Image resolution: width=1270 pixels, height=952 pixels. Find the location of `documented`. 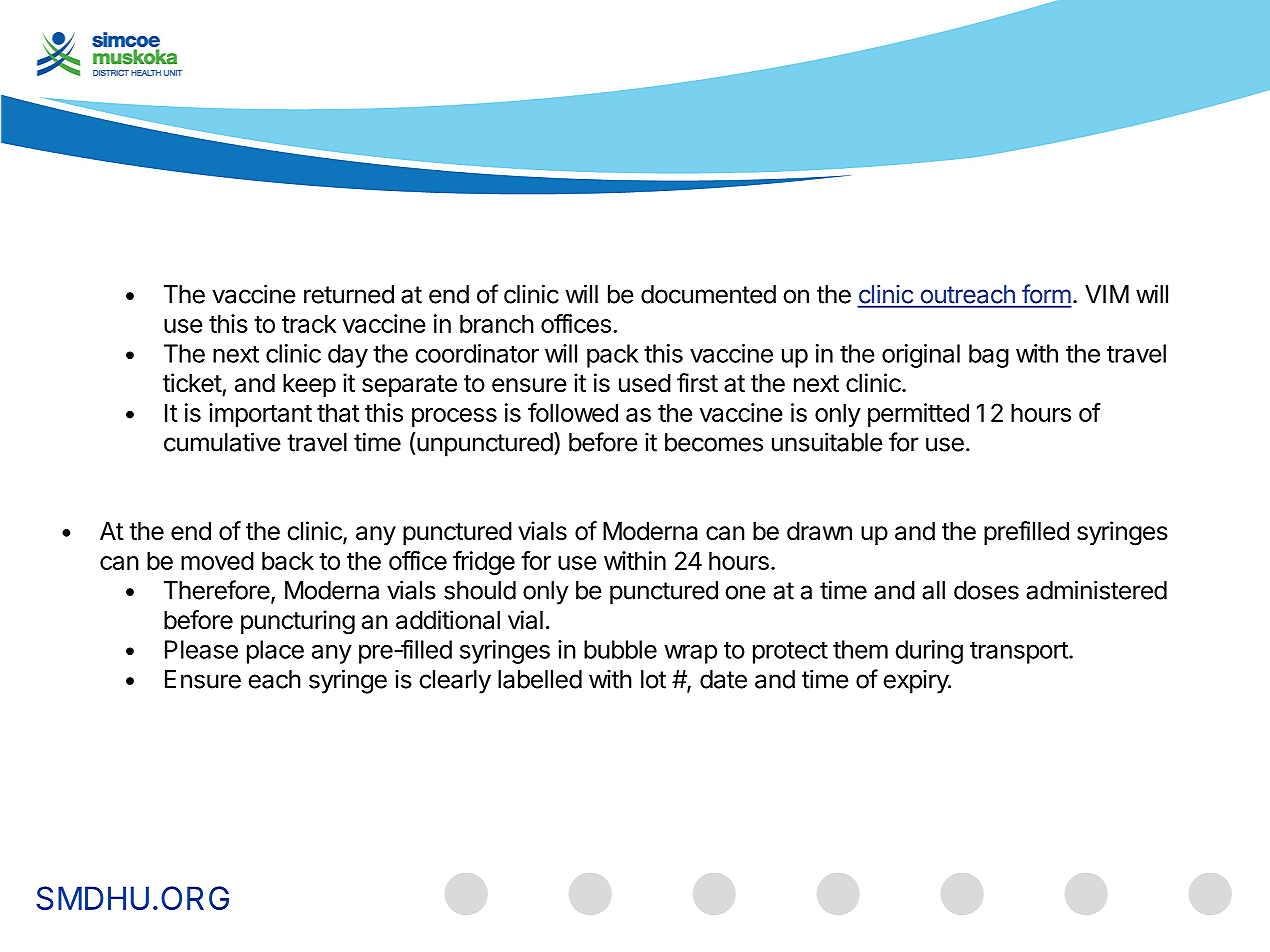

documented is located at coordinates (708, 294).
